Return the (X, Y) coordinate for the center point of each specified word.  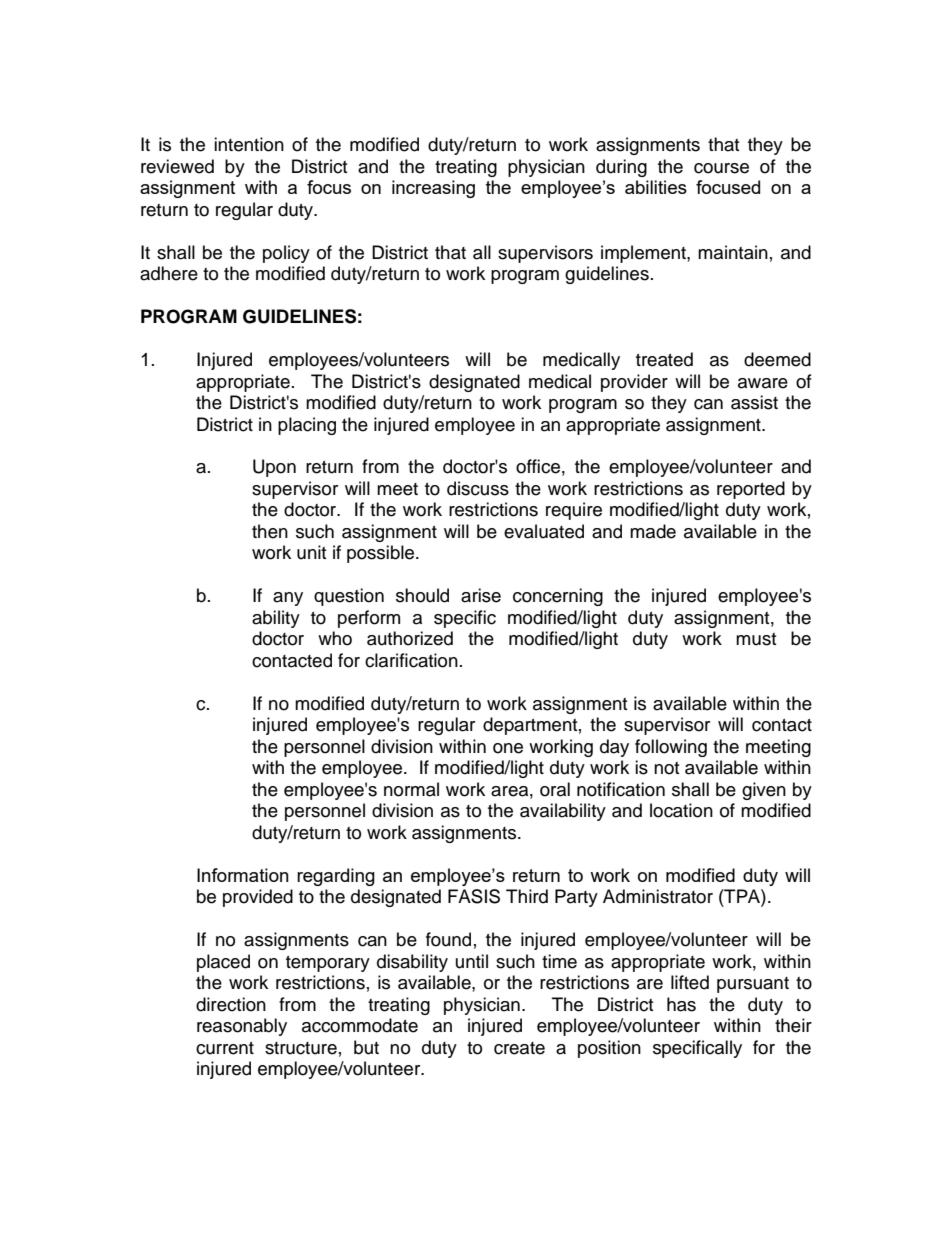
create (519, 1048)
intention (249, 144)
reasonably (242, 1027)
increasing (433, 189)
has (681, 1004)
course (721, 168)
